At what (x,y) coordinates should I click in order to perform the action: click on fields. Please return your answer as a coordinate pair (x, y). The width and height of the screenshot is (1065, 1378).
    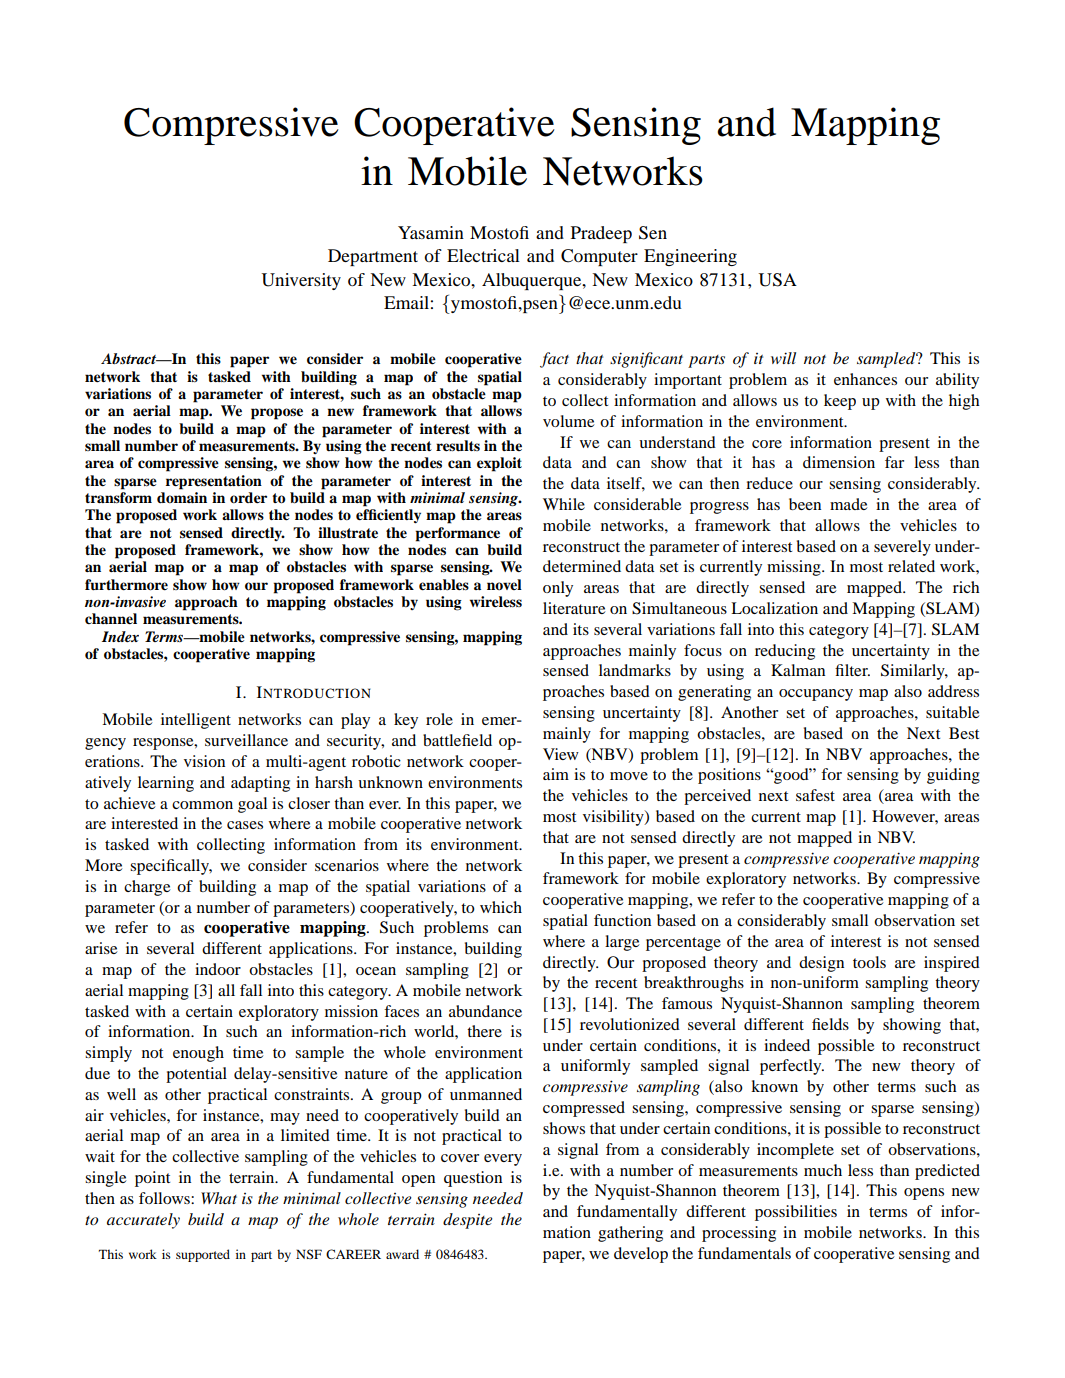
    Looking at the image, I should click on (830, 1024).
